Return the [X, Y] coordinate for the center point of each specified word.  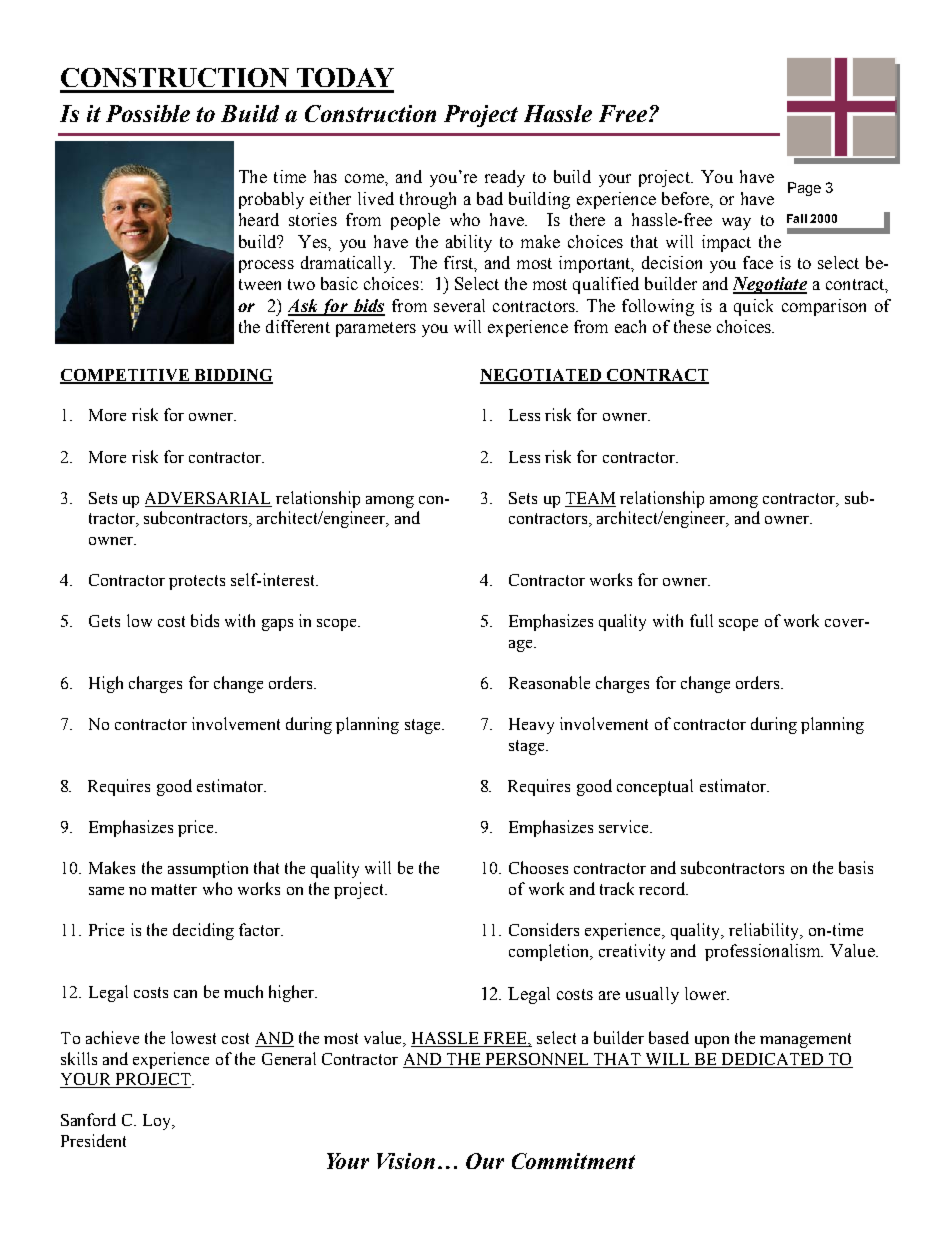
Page [804, 189]
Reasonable [549, 682]
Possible [148, 113]
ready [505, 178]
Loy [158, 1122]
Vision [406, 1161]
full [701, 620]
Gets [104, 621]
